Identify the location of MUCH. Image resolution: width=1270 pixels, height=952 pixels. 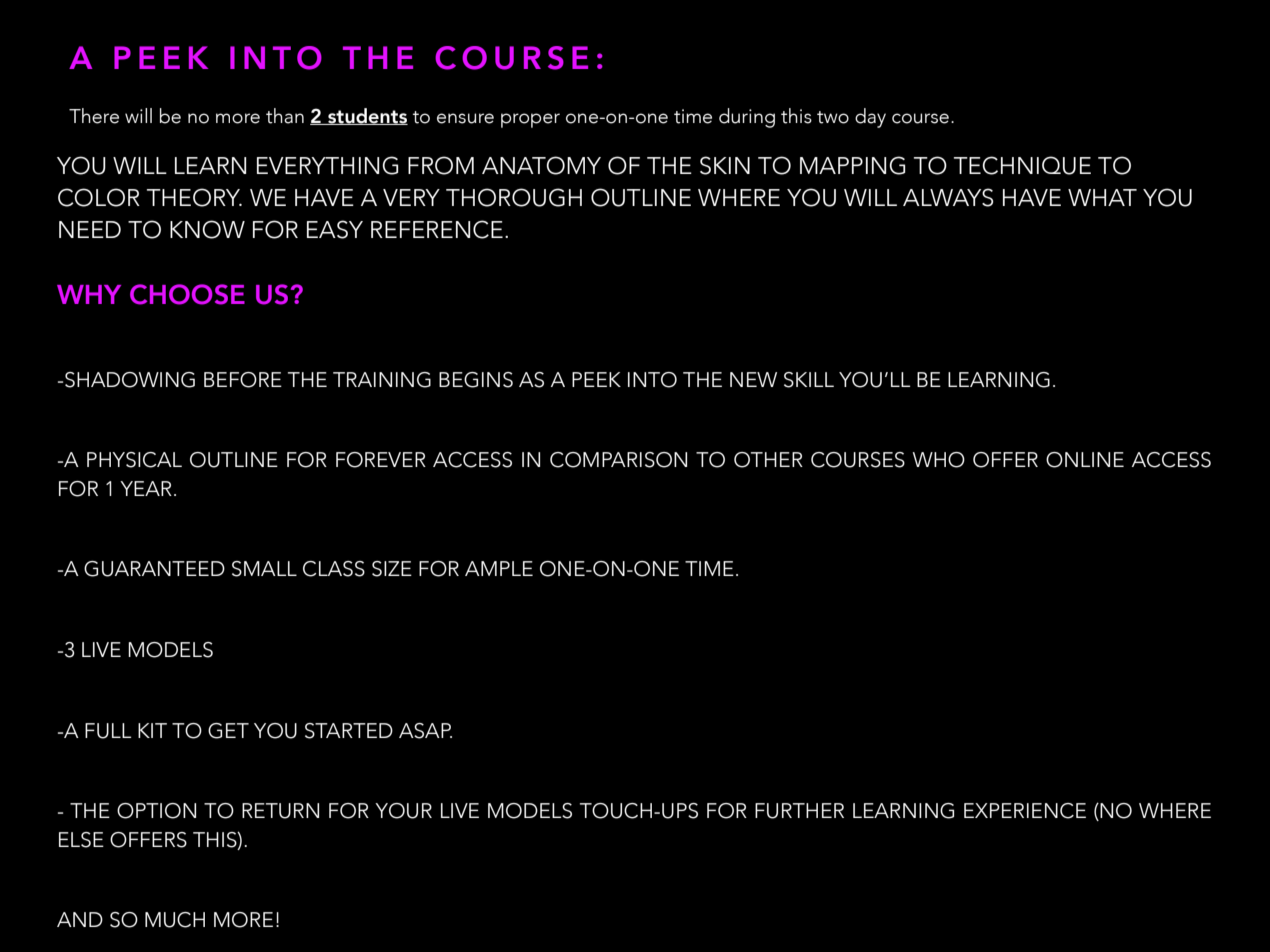
(175, 920).
